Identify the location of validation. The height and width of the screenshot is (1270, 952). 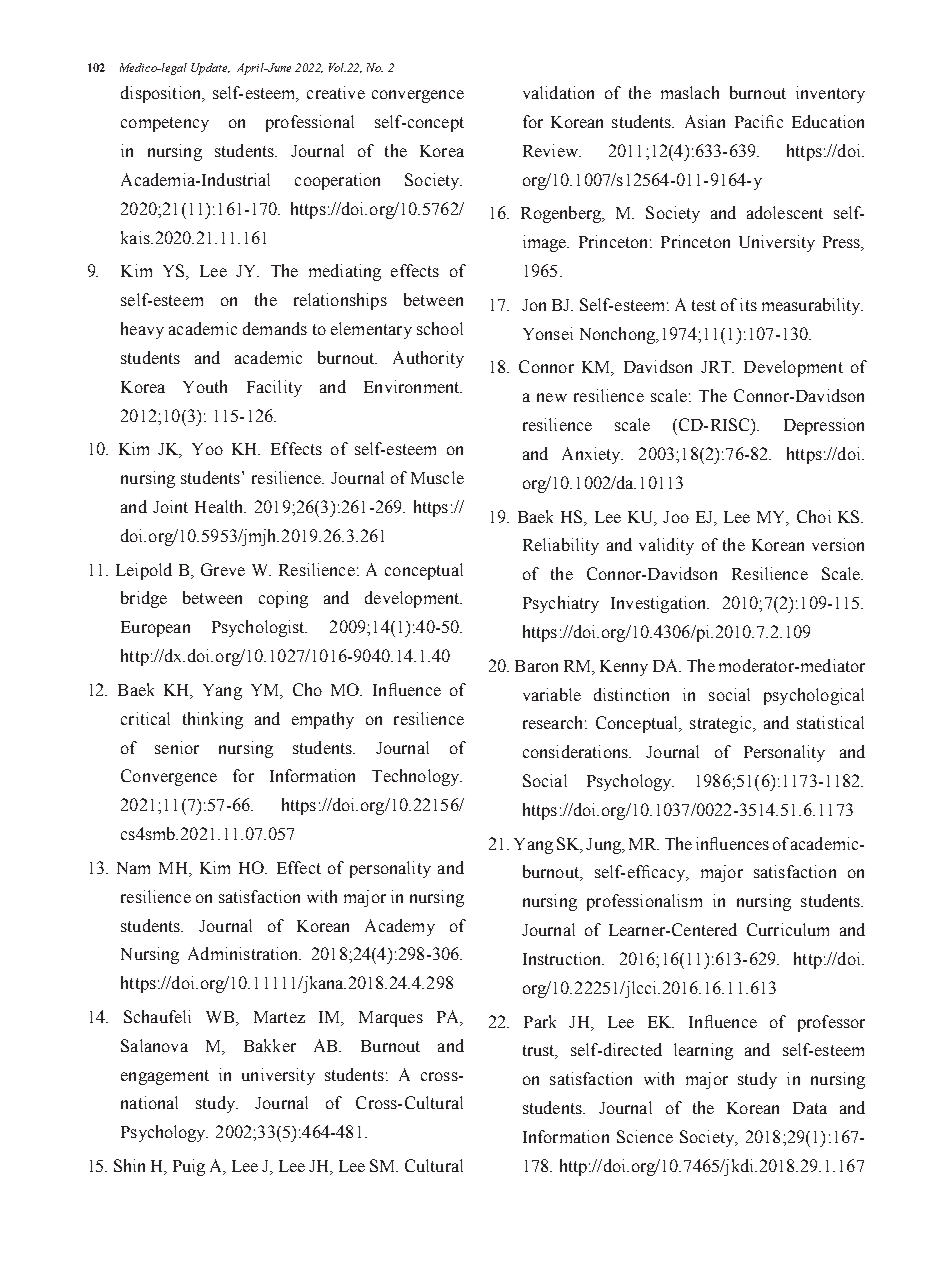
(558, 92).
